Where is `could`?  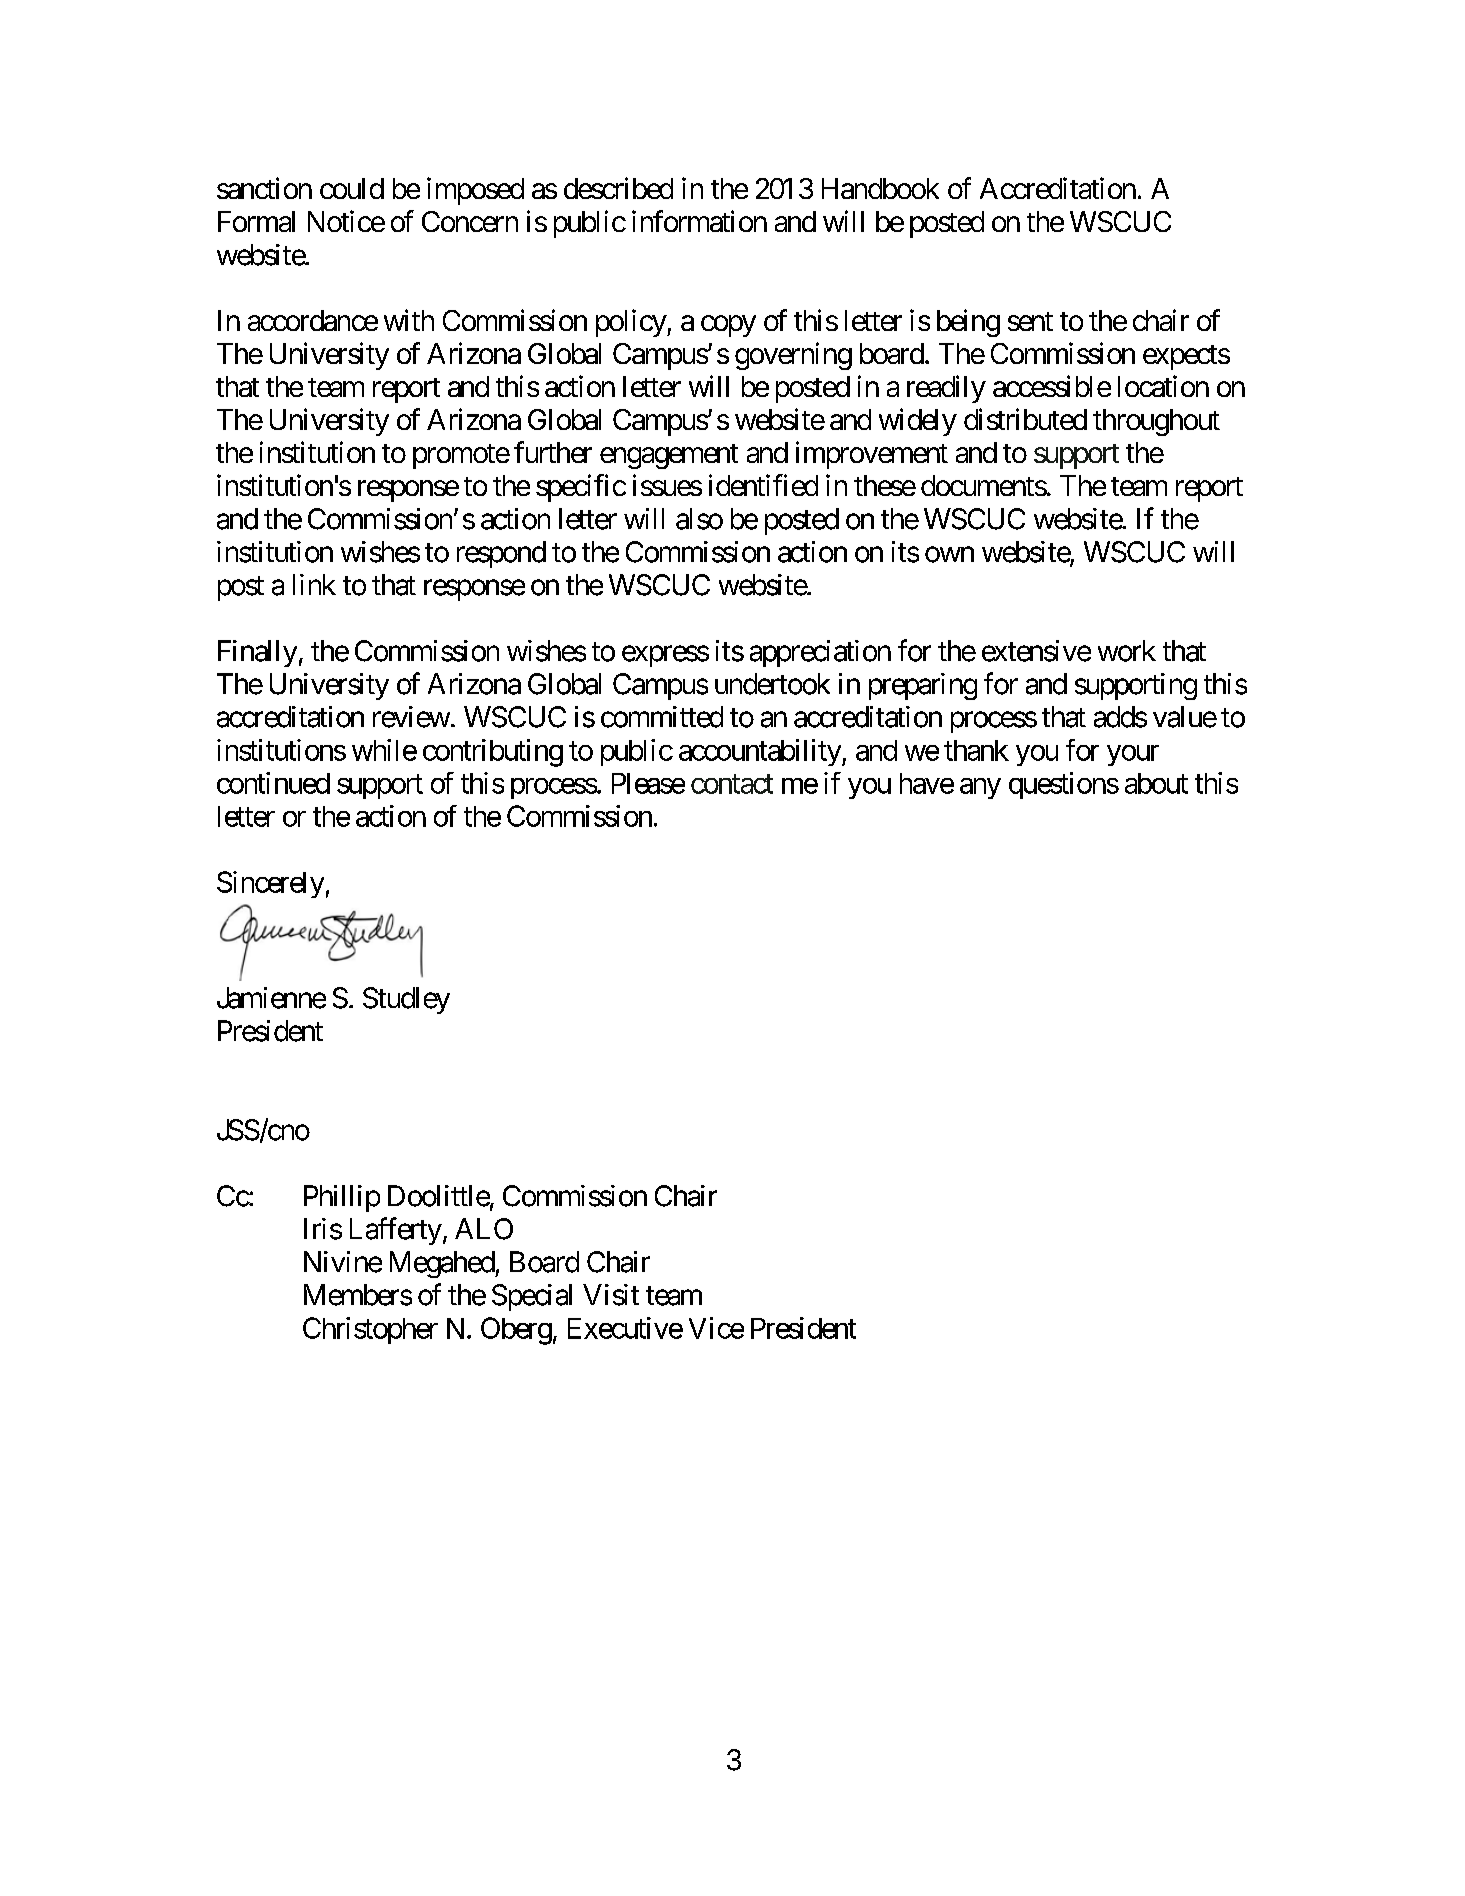
could is located at coordinates (352, 188).
